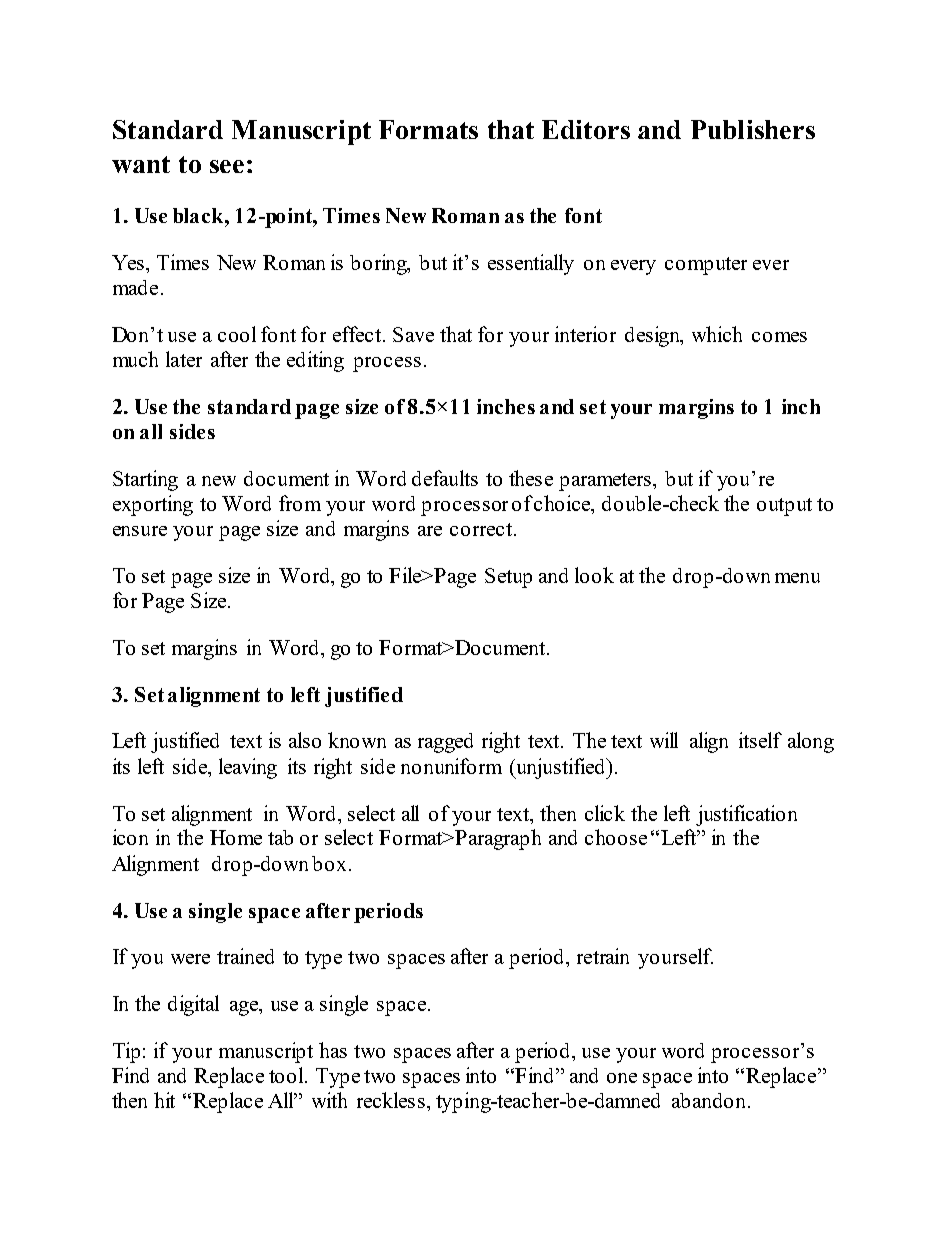  What do you see at coordinates (145, 480) in the page?
I see `Starting` at bounding box center [145, 480].
